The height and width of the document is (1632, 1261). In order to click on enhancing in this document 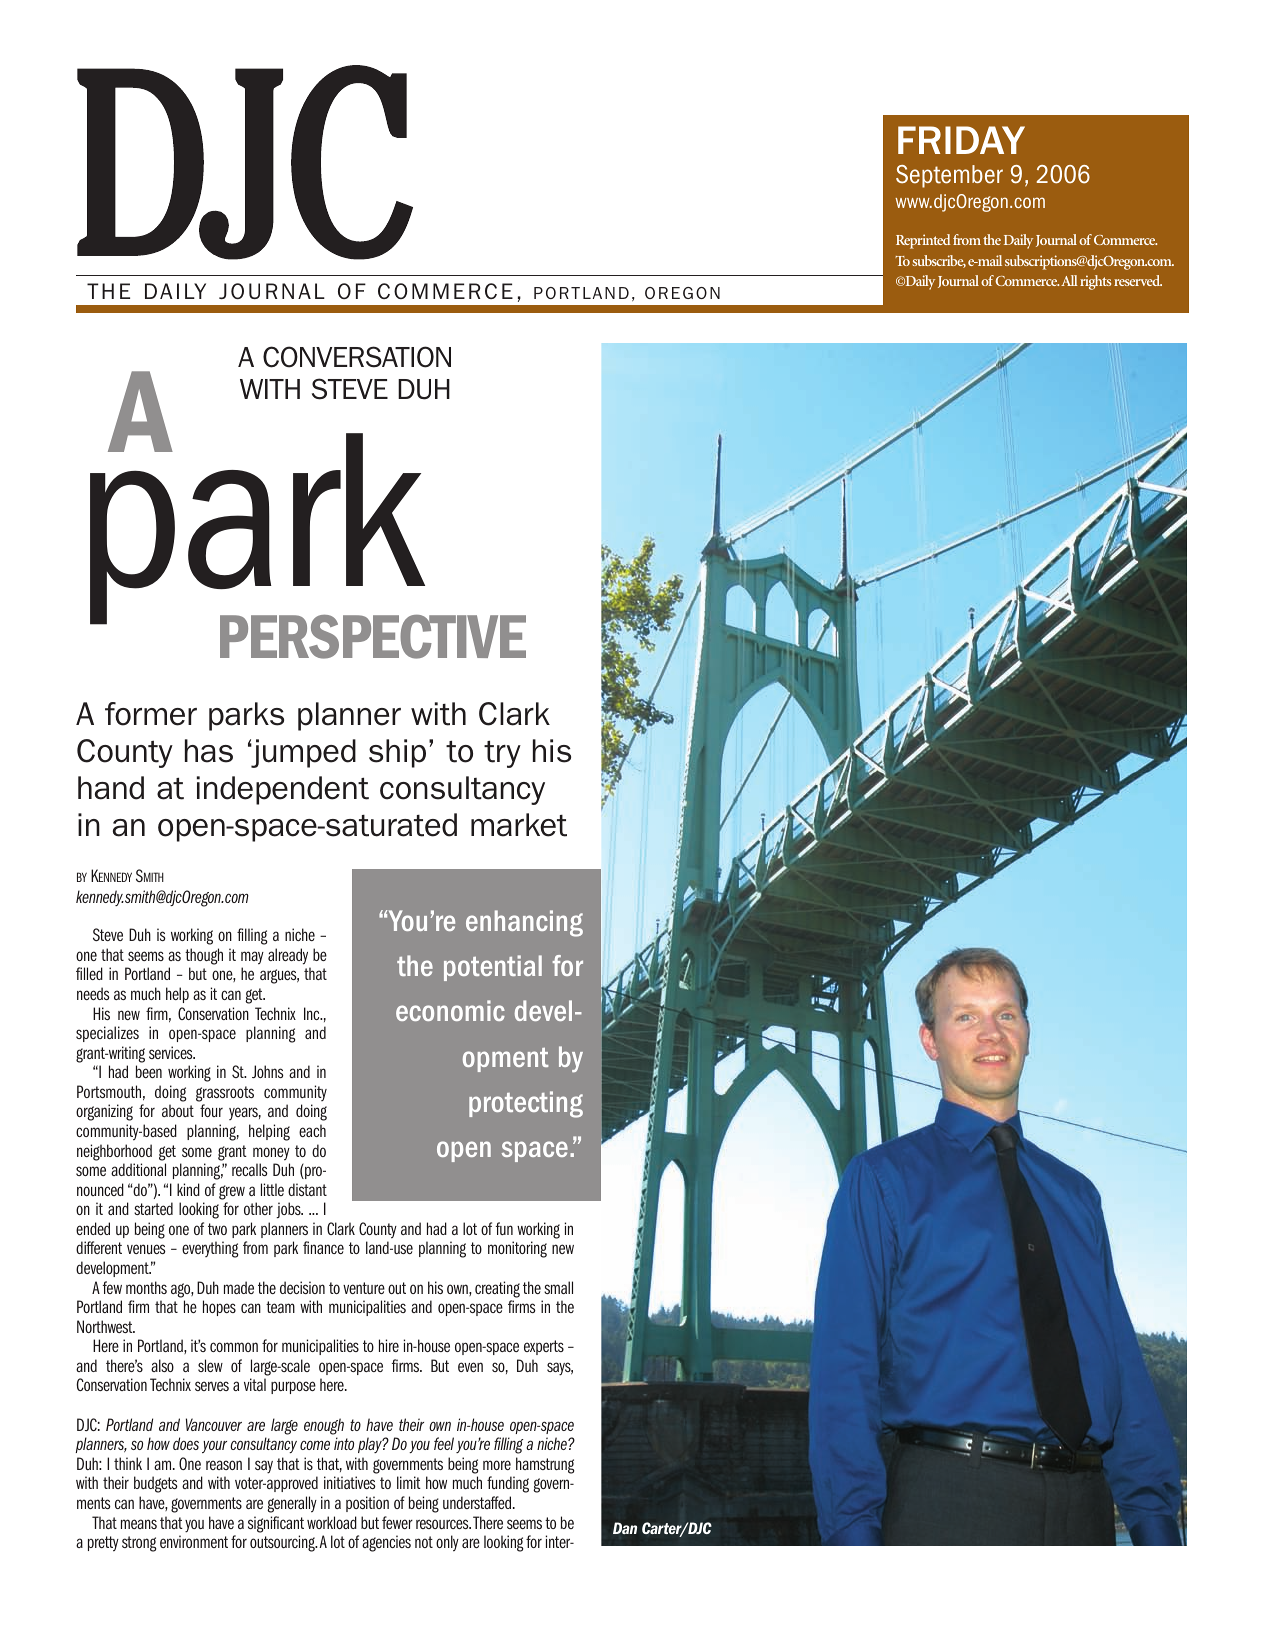, I will do `click(524, 923)`.
